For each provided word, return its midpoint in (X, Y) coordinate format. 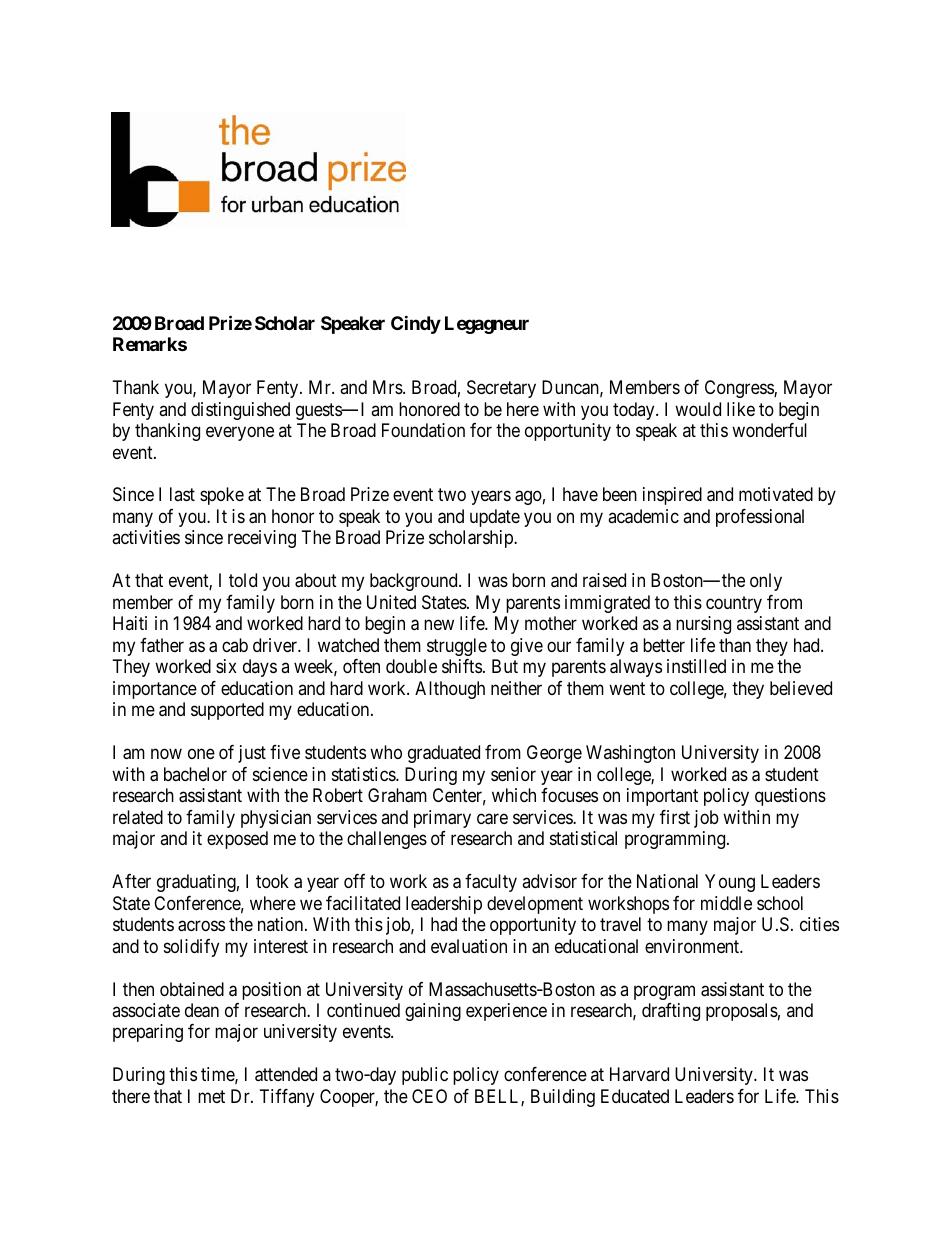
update (495, 518)
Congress (740, 389)
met (211, 1096)
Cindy (416, 324)
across (201, 926)
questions (790, 797)
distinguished (240, 411)
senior (513, 774)
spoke (222, 496)
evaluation (469, 946)
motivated (776, 494)
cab (235, 645)
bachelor (195, 774)
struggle (457, 647)
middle (726, 903)
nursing (703, 625)
